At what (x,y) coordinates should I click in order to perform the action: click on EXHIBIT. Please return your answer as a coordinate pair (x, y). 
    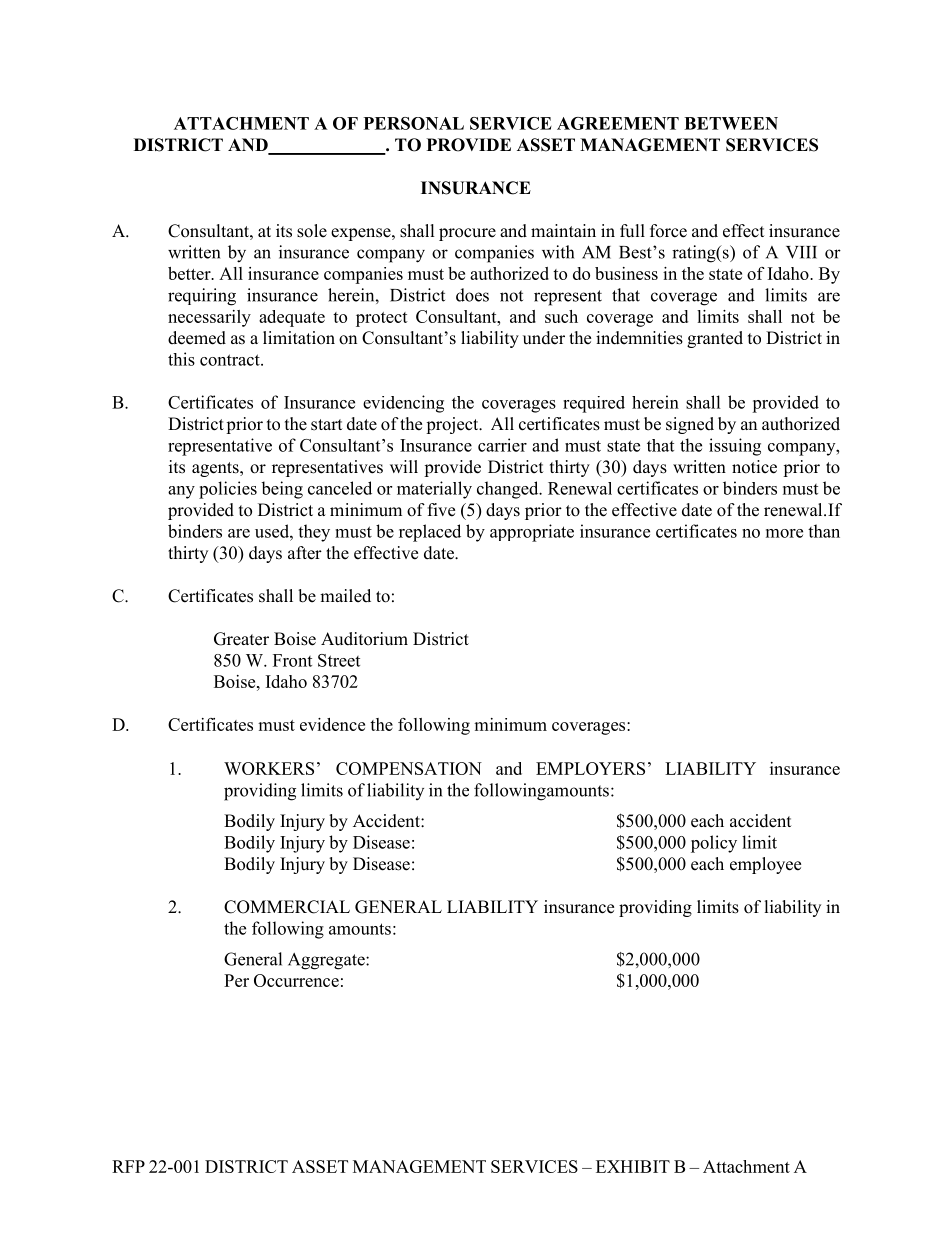
    Looking at the image, I should click on (633, 1166).
